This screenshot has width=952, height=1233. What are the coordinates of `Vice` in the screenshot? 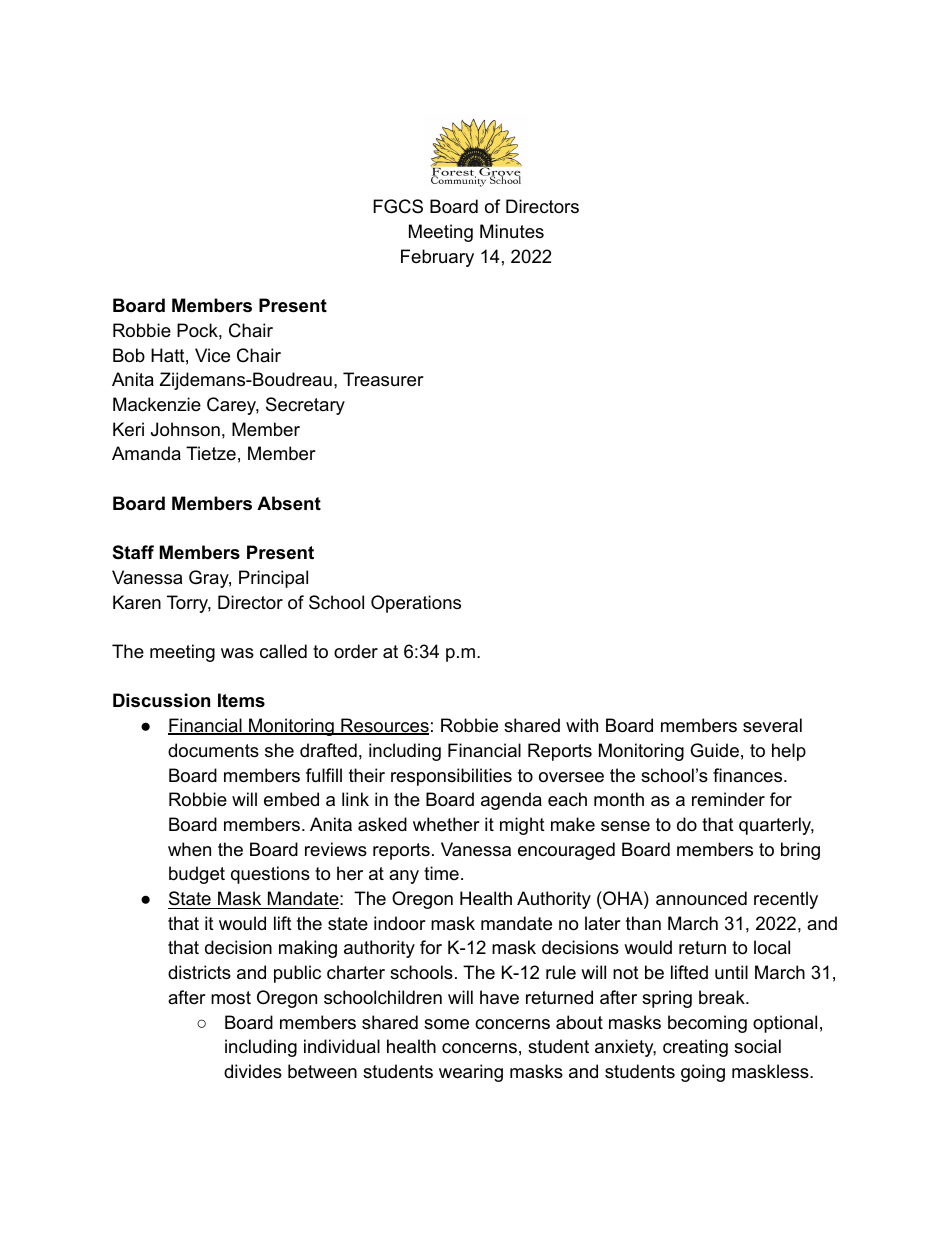 It's located at (212, 355).
